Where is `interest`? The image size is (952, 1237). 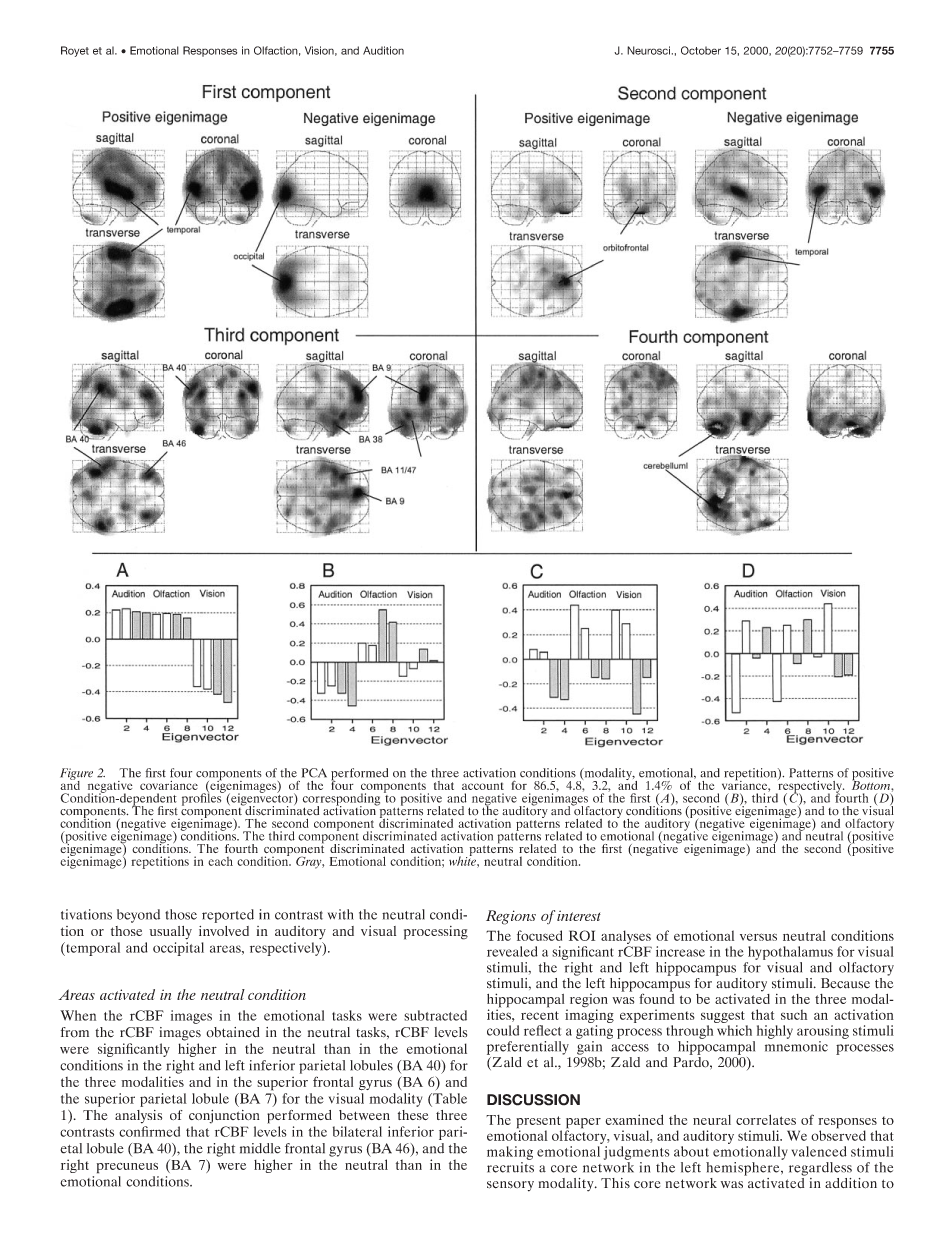 interest is located at coordinates (579, 915).
